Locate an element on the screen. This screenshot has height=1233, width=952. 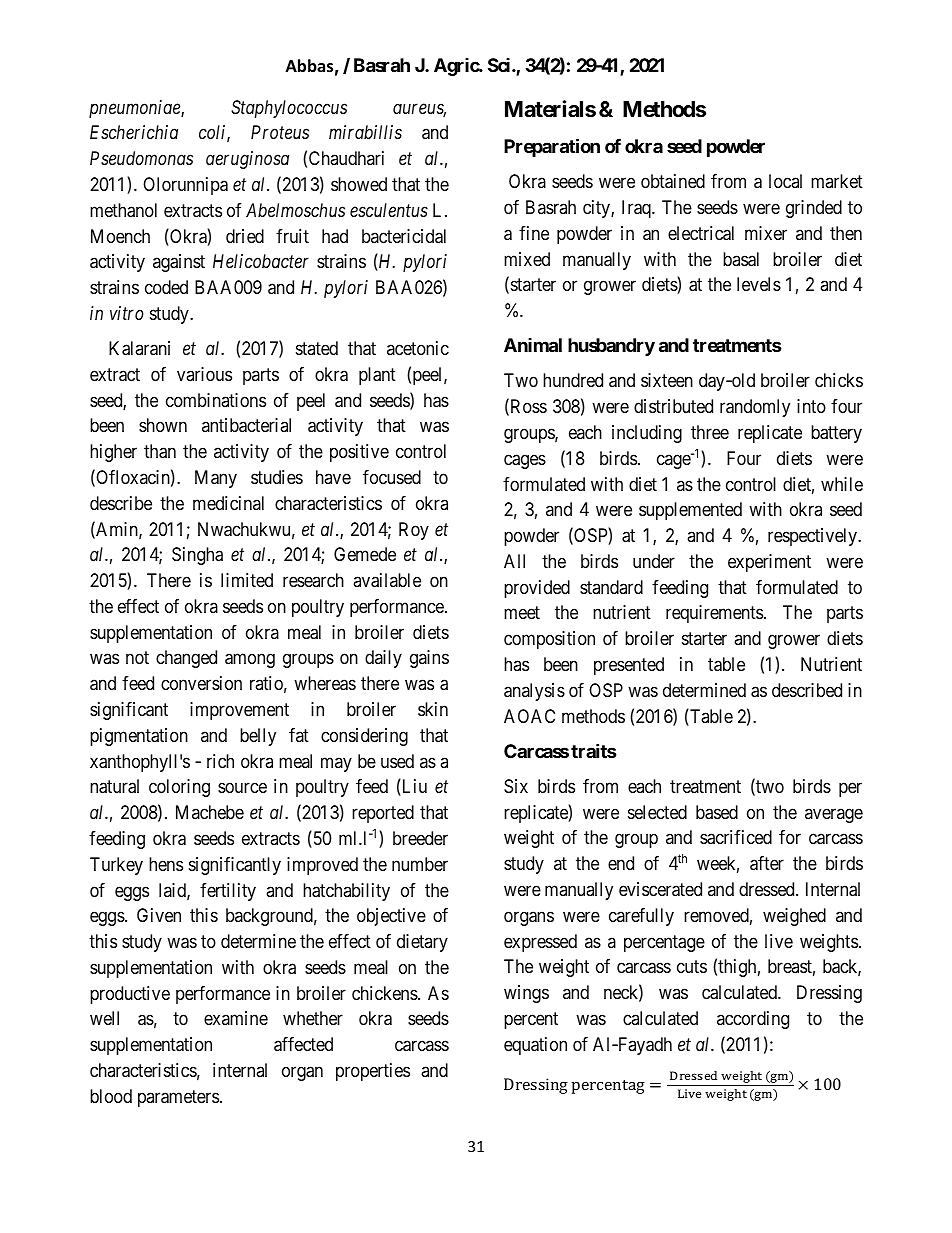
parameters is located at coordinates (178, 1098).
